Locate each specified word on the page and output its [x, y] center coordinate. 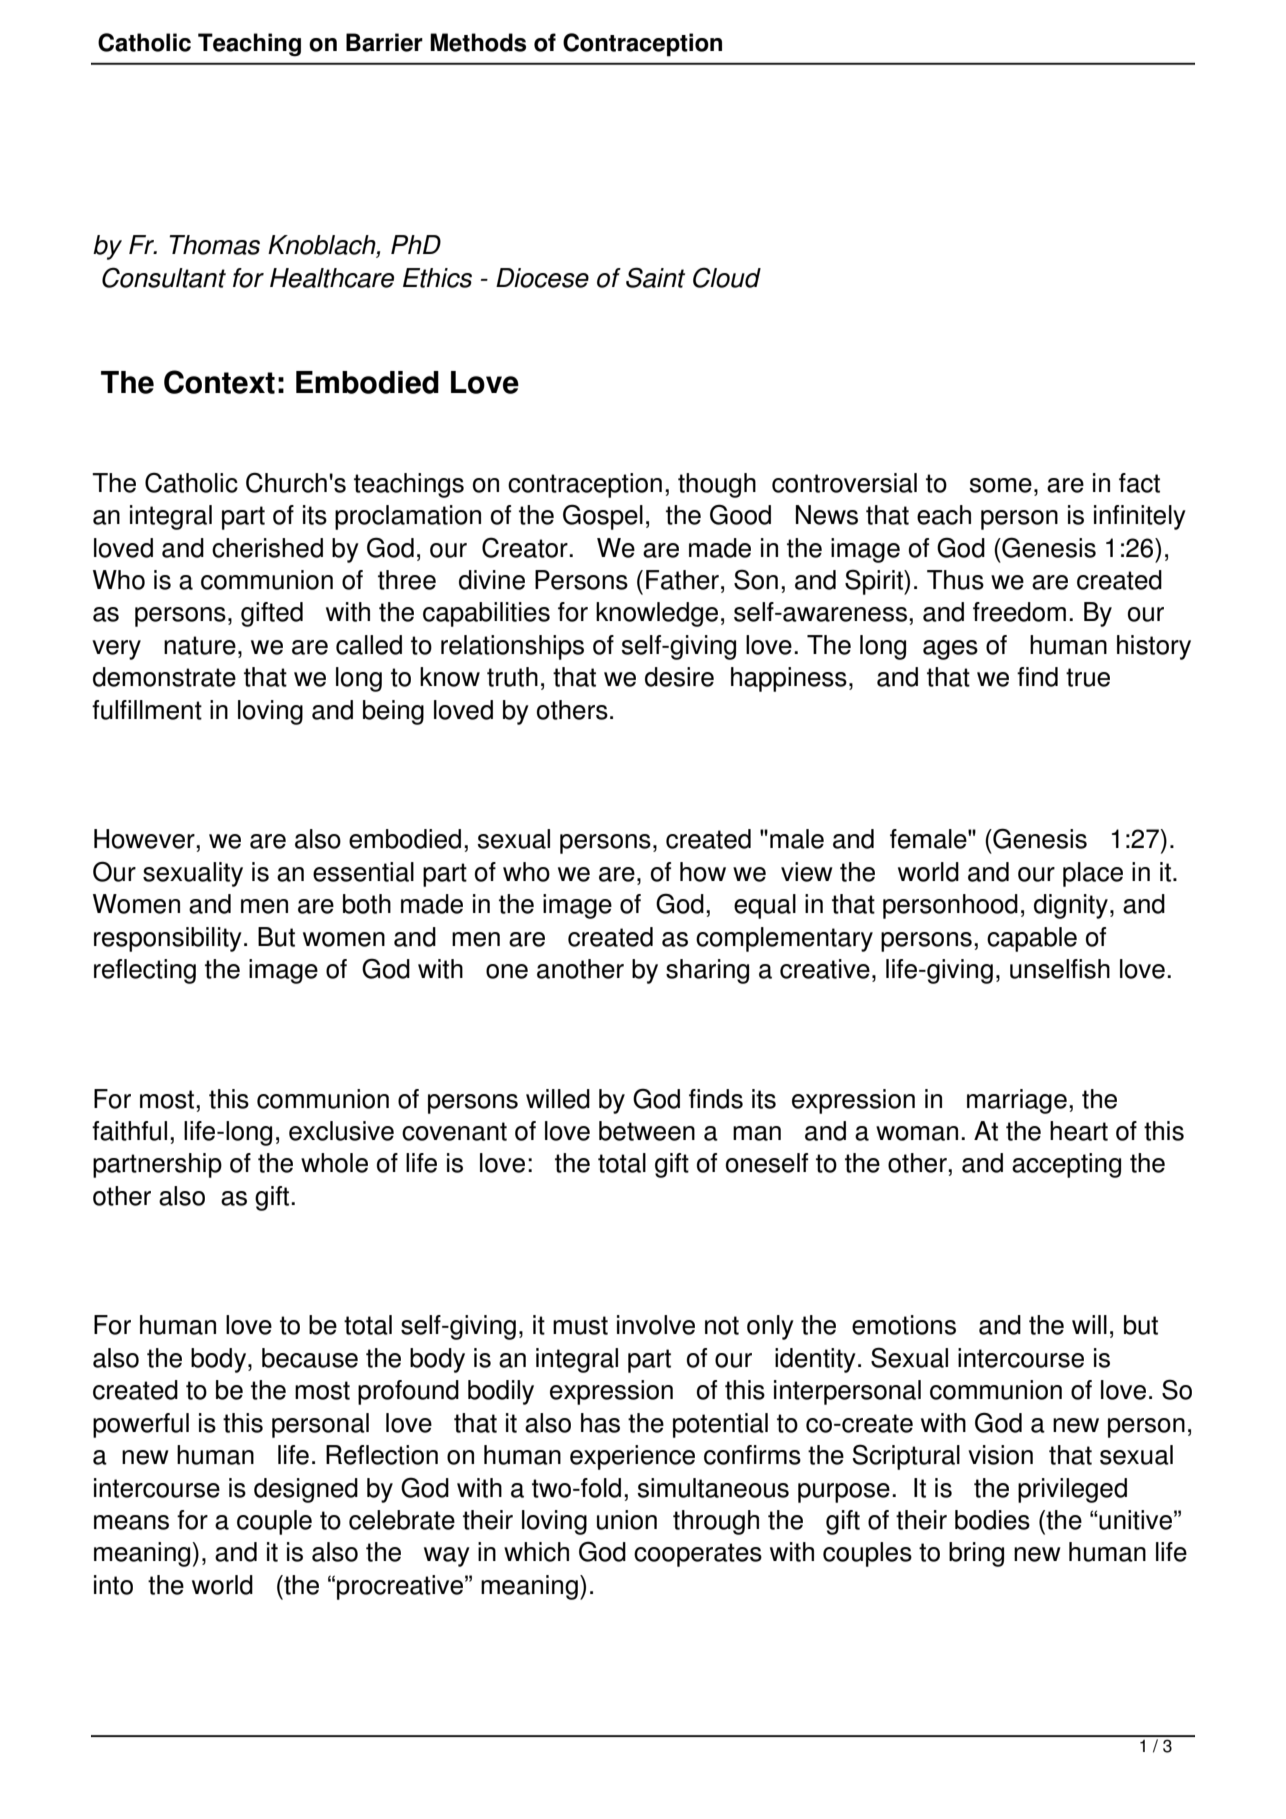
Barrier [384, 42]
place [1093, 874]
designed [306, 1490]
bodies [992, 1520]
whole [334, 1163]
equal [765, 906]
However [145, 839]
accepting [1066, 1165]
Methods [478, 42]
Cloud [727, 277]
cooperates [698, 1555]
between [647, 1131]
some [1000, 485]
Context [219, 382]
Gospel [603, 517]
